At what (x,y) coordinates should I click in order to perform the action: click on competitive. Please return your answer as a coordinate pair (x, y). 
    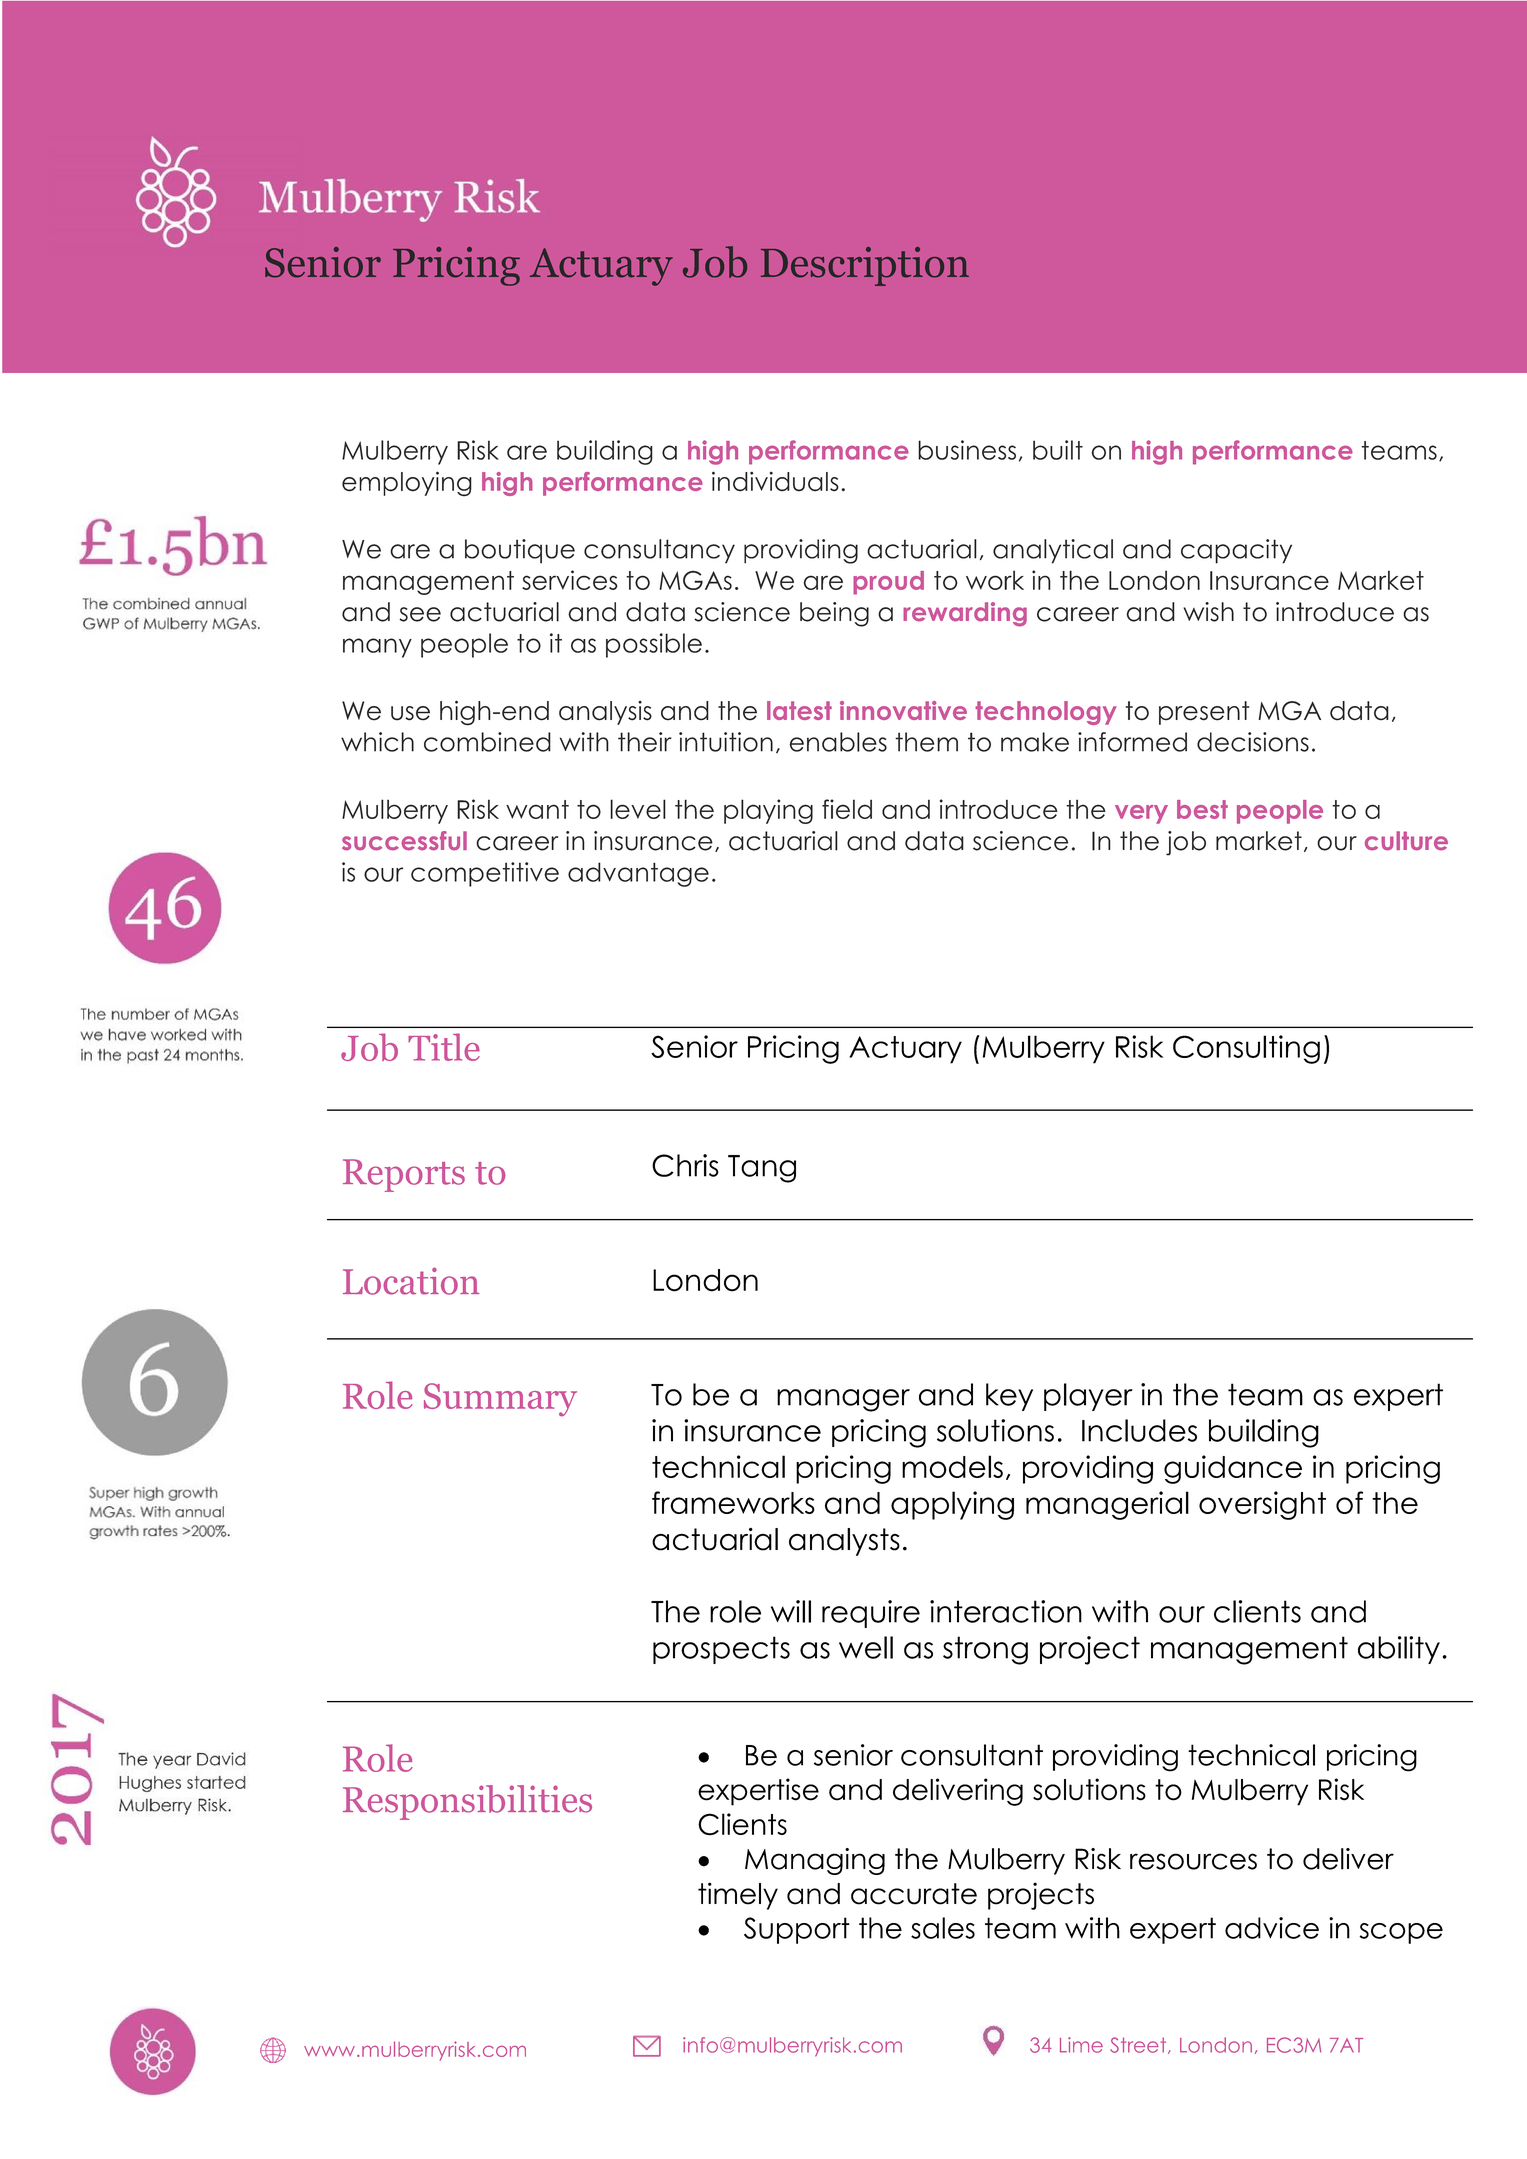
    Looking at the image, I should click on (485, 874).
